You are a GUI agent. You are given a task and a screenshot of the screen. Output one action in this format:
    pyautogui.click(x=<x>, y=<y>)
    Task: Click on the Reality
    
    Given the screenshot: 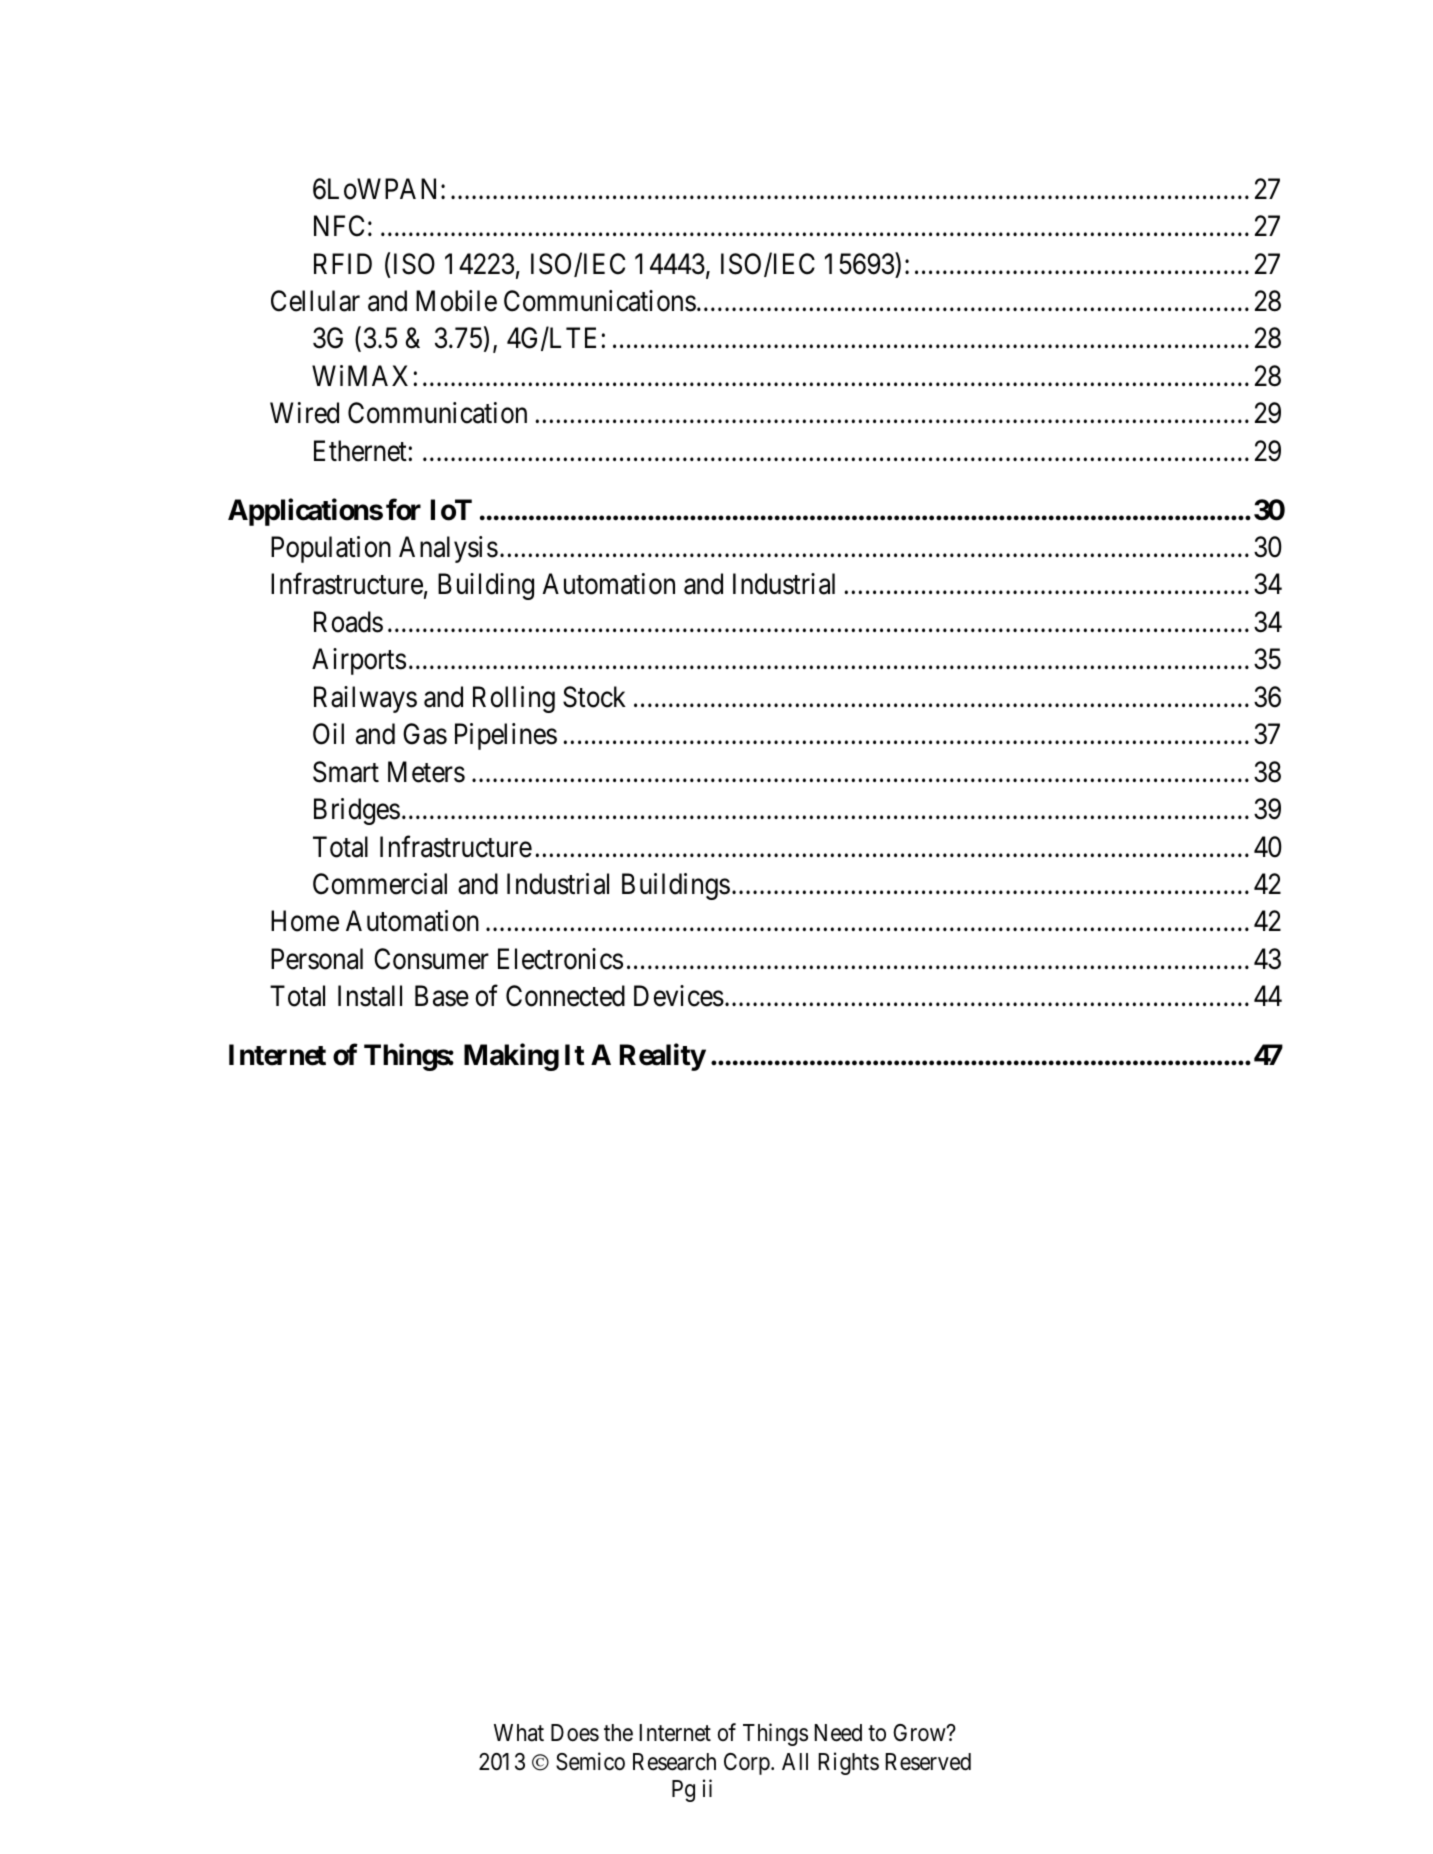 What is the action you would take?
    pyautogui.click(x=663, y=1057)
